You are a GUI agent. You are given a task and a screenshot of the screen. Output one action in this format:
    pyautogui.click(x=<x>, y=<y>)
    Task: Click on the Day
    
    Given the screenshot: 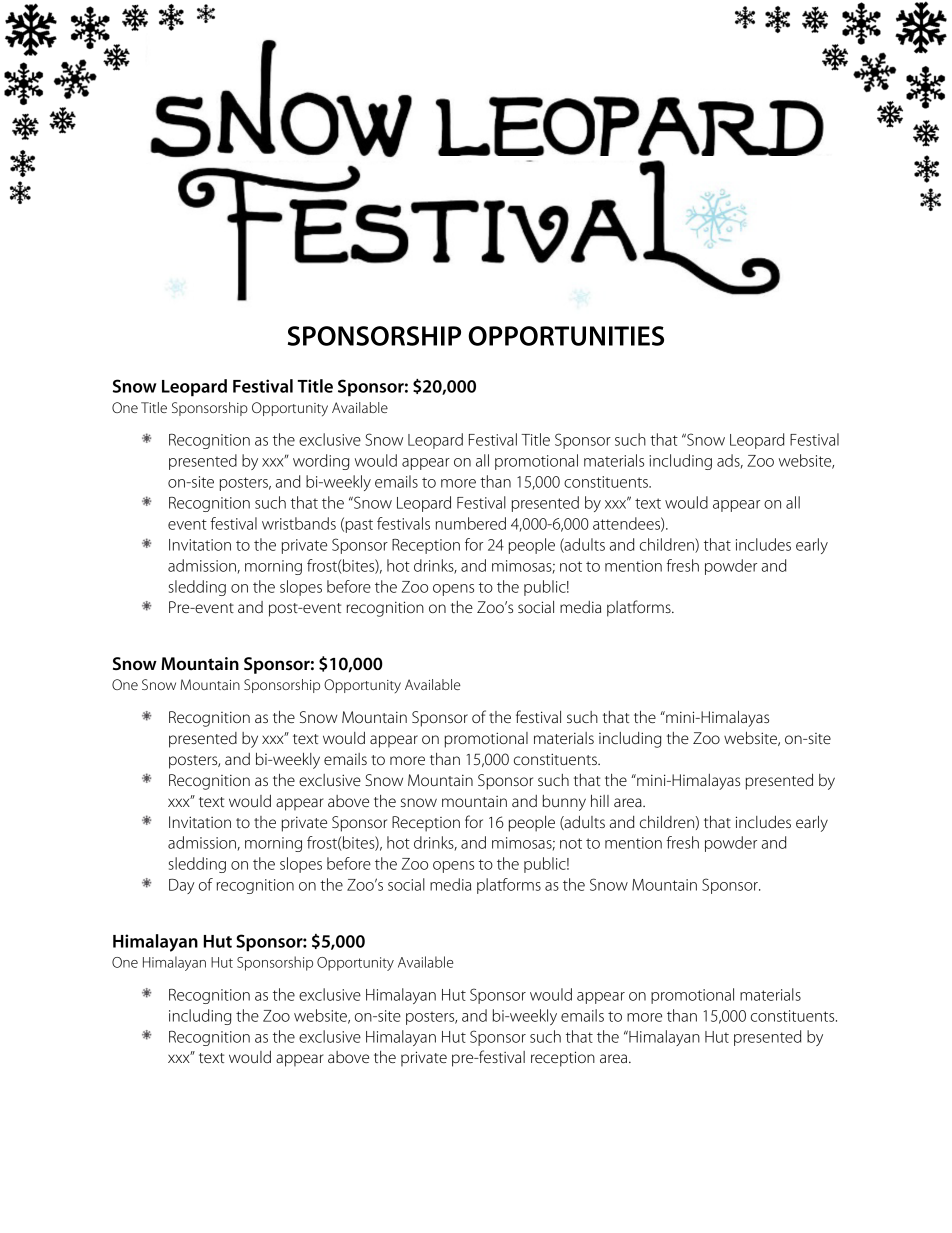 What is the action you would take?
    pyautogui.click(x=182, y=886)
